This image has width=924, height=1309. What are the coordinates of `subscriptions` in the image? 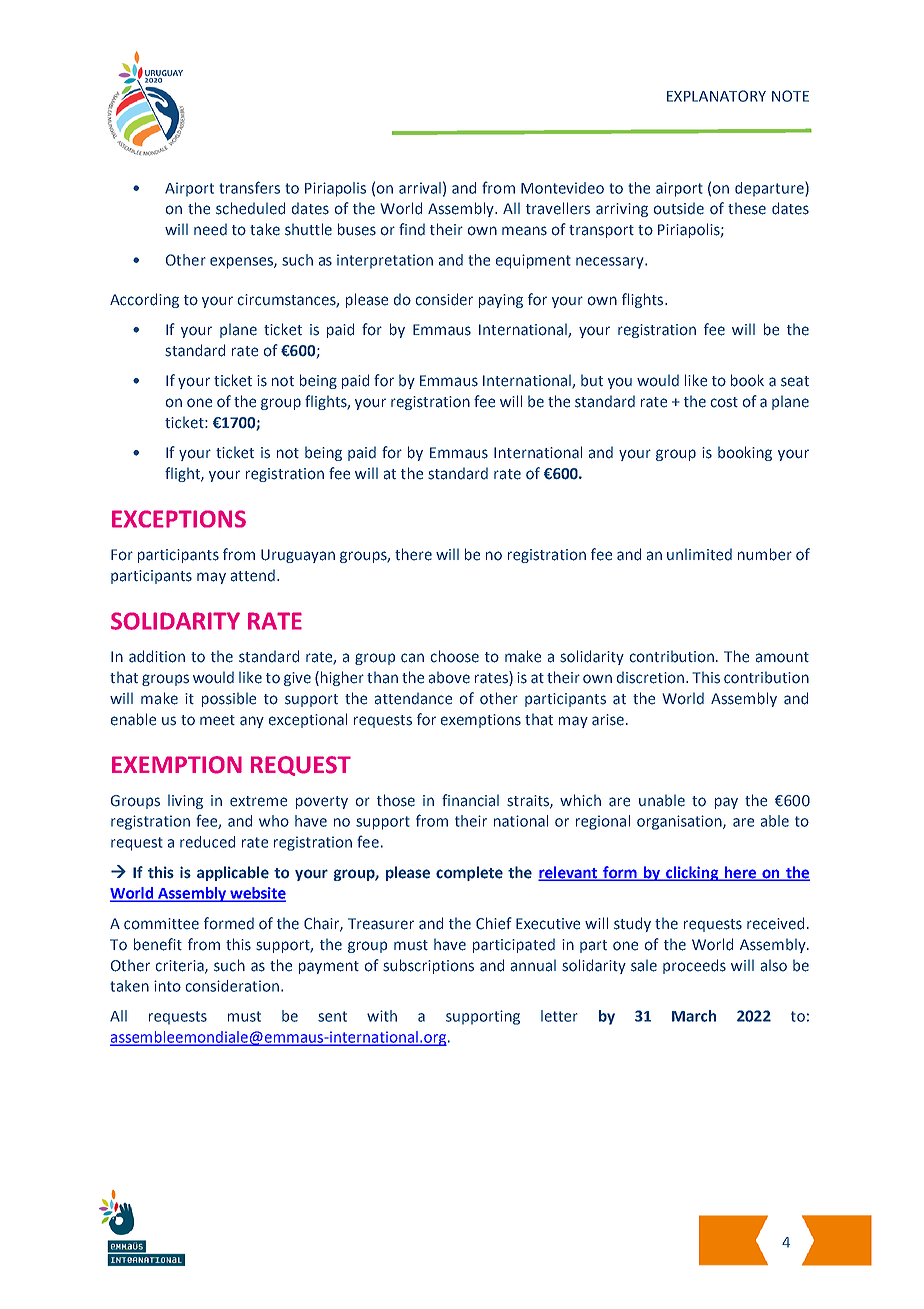 It's located at (428, 966).
